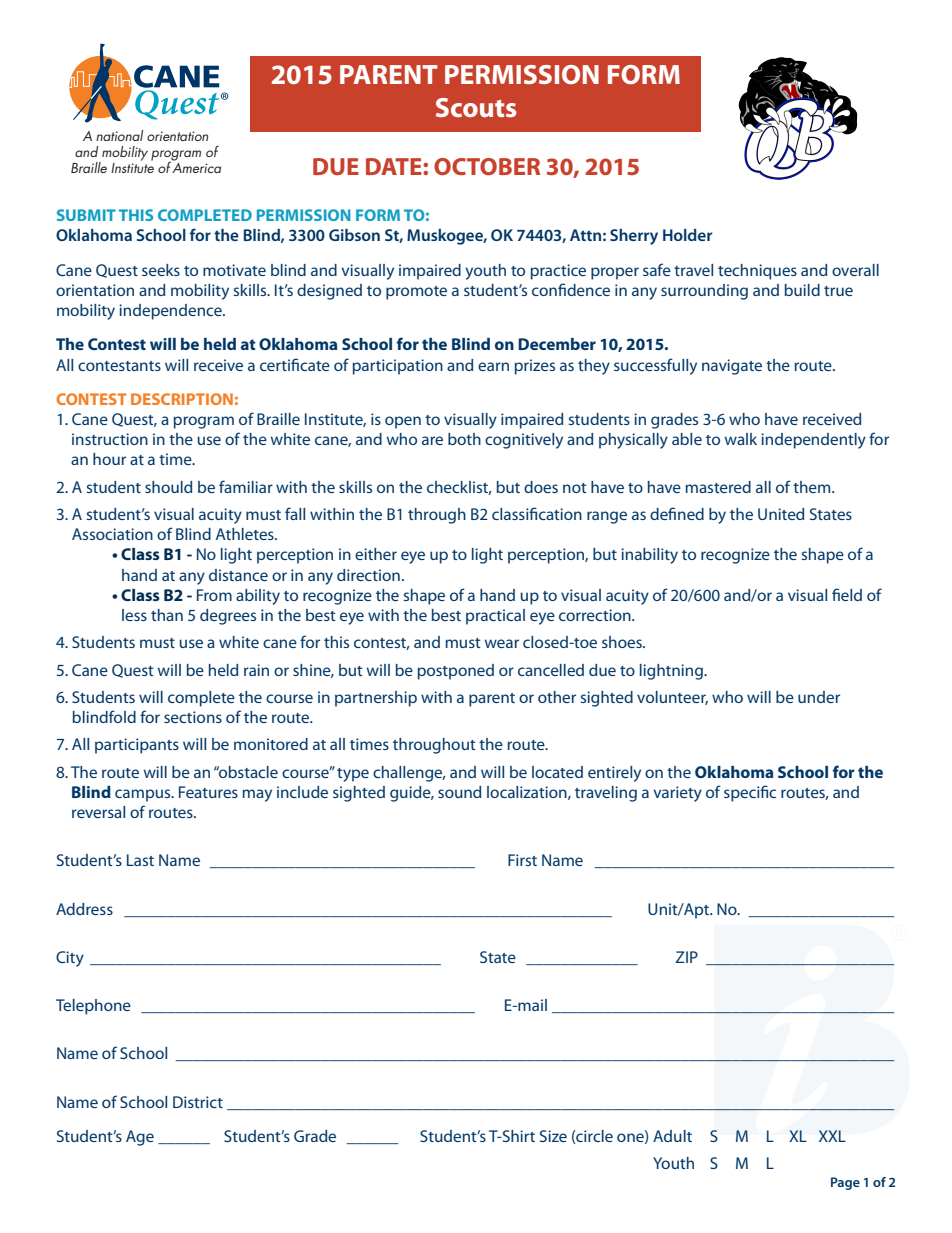 This document has height=1233, width=952. What do you see at coordinates (459, 792) in the document?
I see `sound` at bounding box center [459, 792].
